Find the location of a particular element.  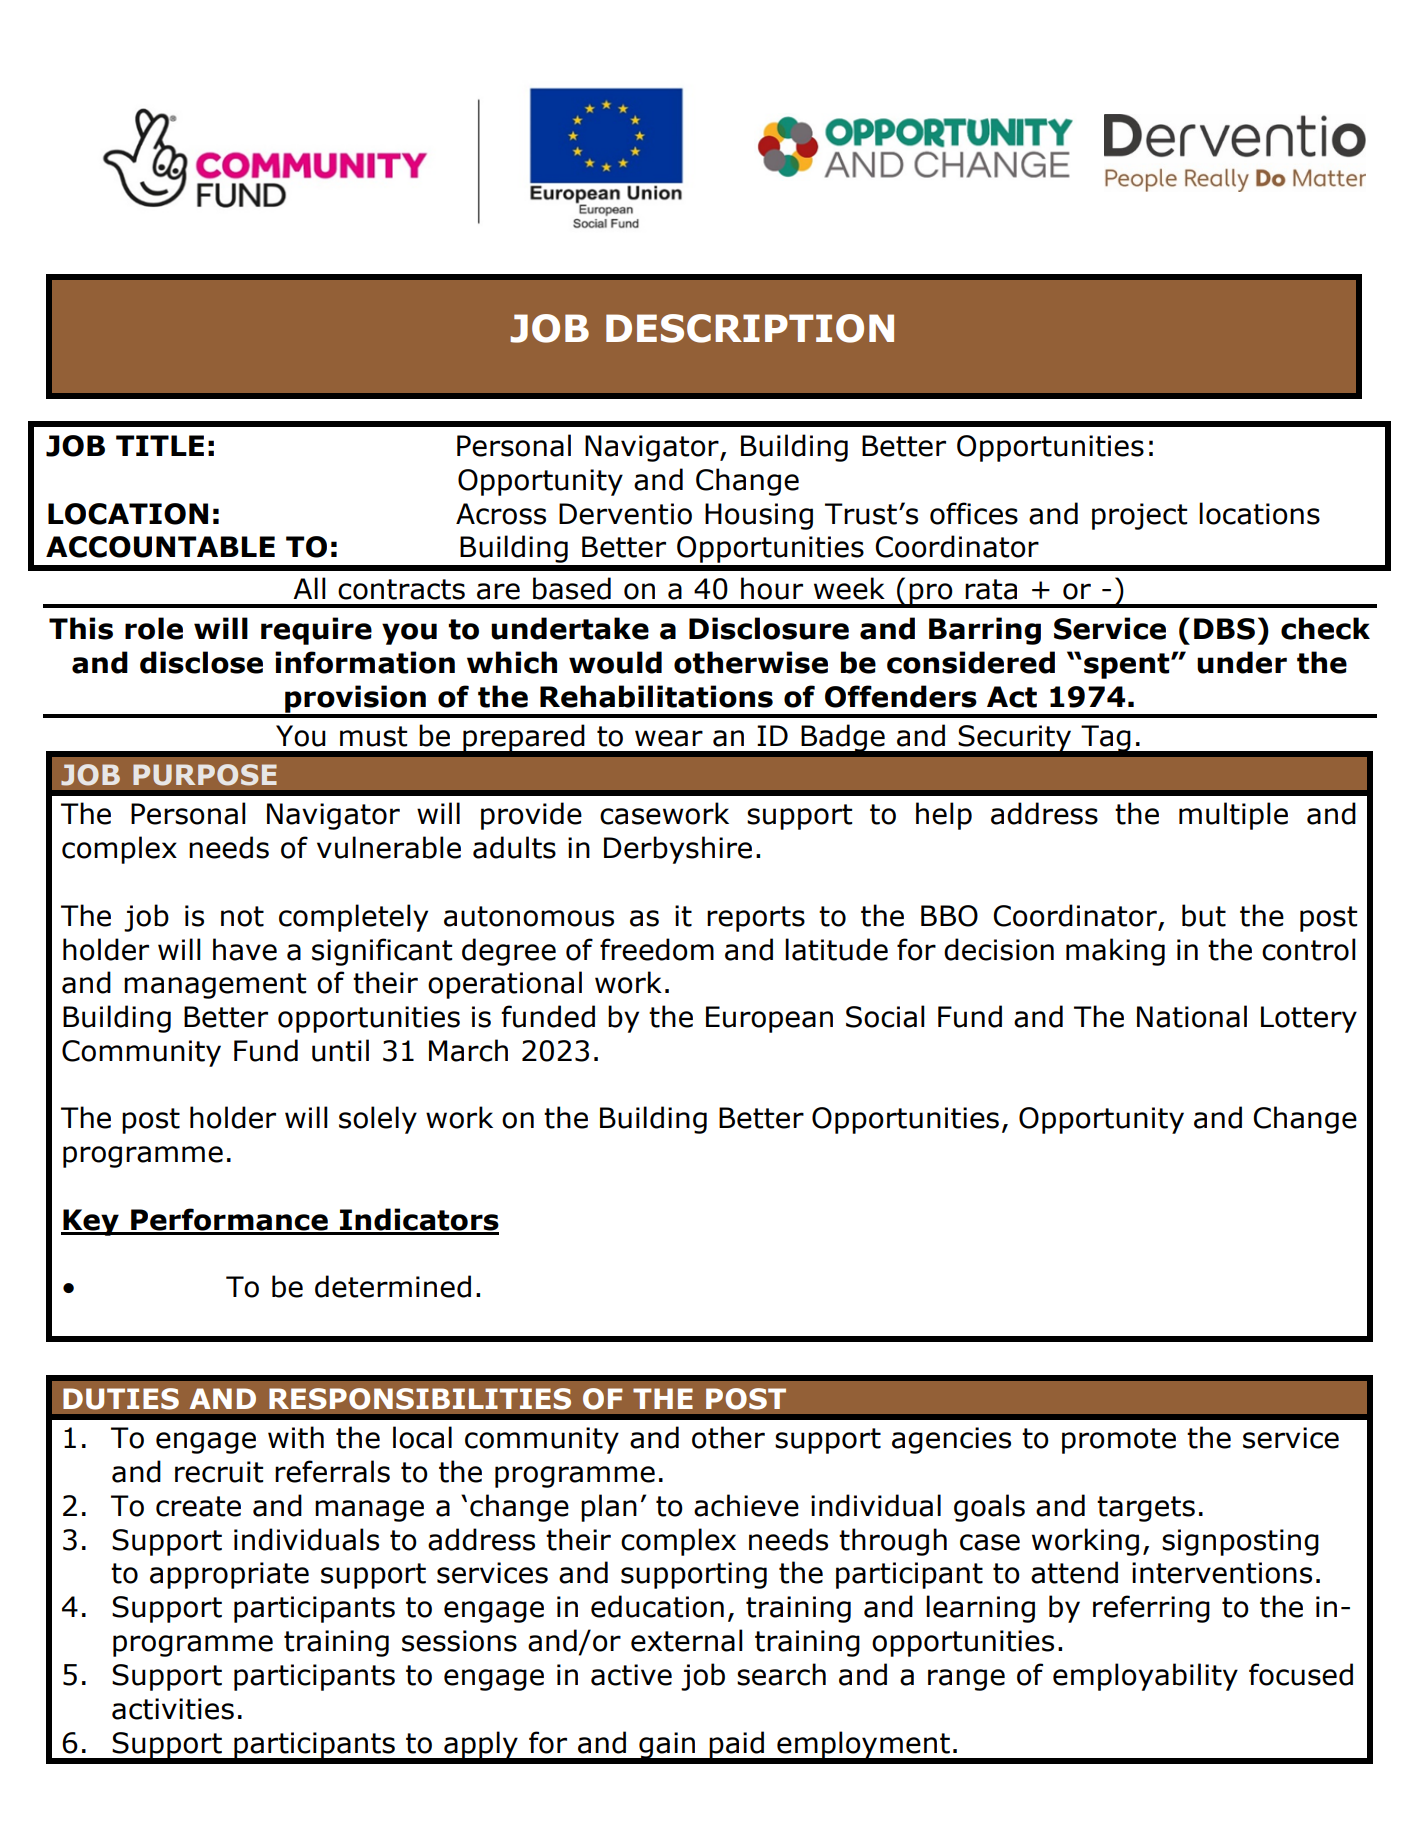

European is located at coordinates (769, 1019).
